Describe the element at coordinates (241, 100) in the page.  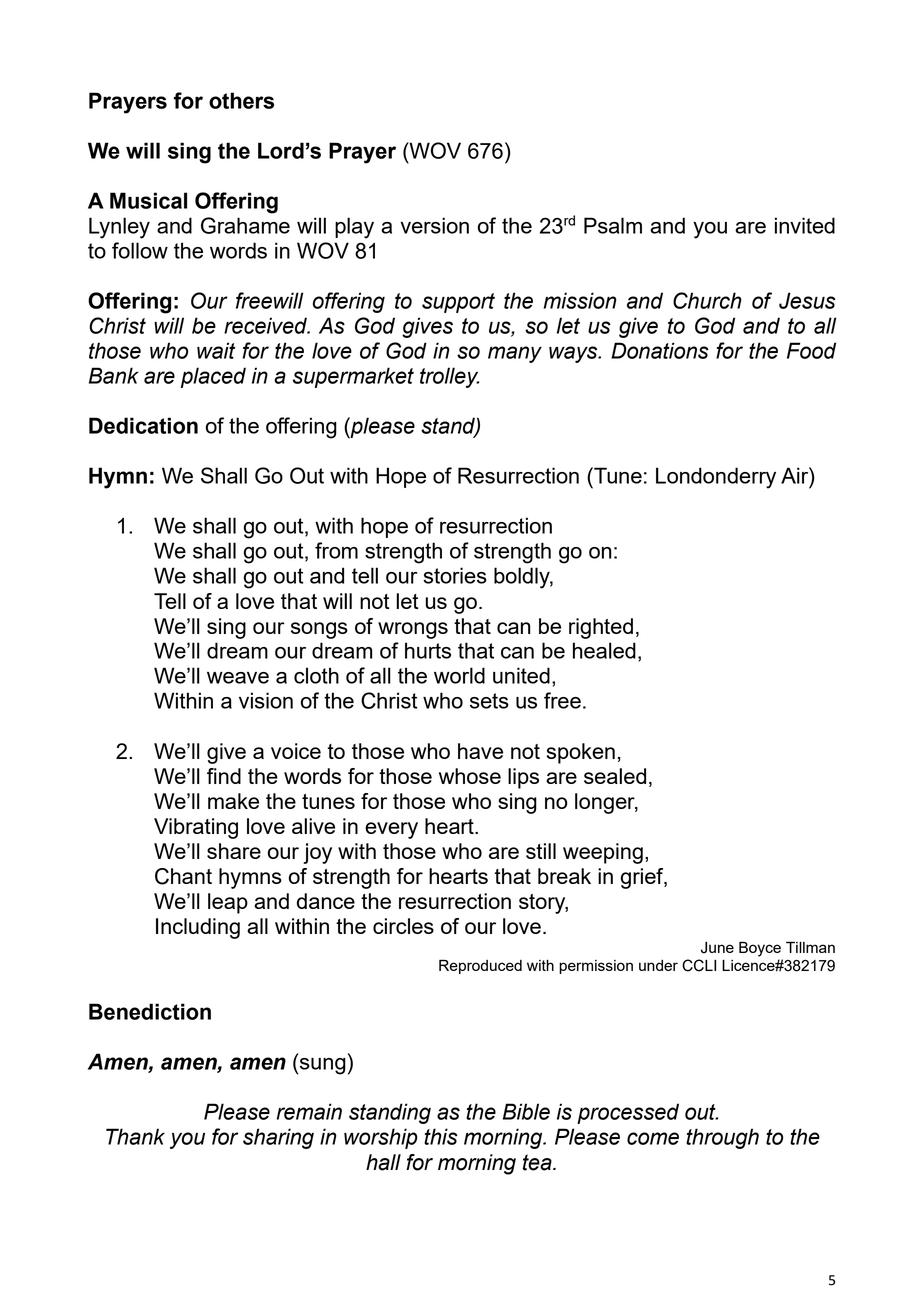
I see `others` at that location.
